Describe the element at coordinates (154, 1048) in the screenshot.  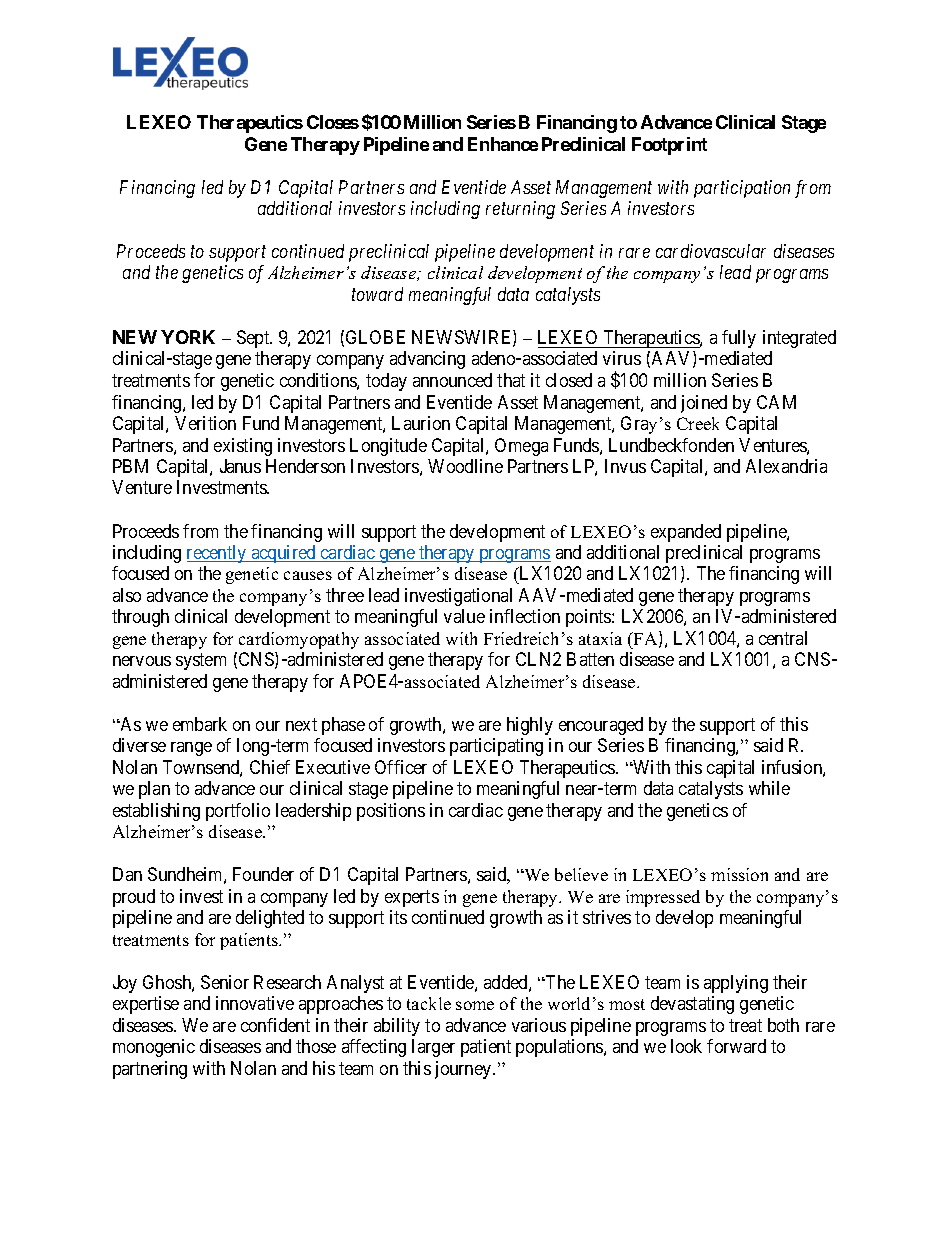
I see `monogenic` at that location.
